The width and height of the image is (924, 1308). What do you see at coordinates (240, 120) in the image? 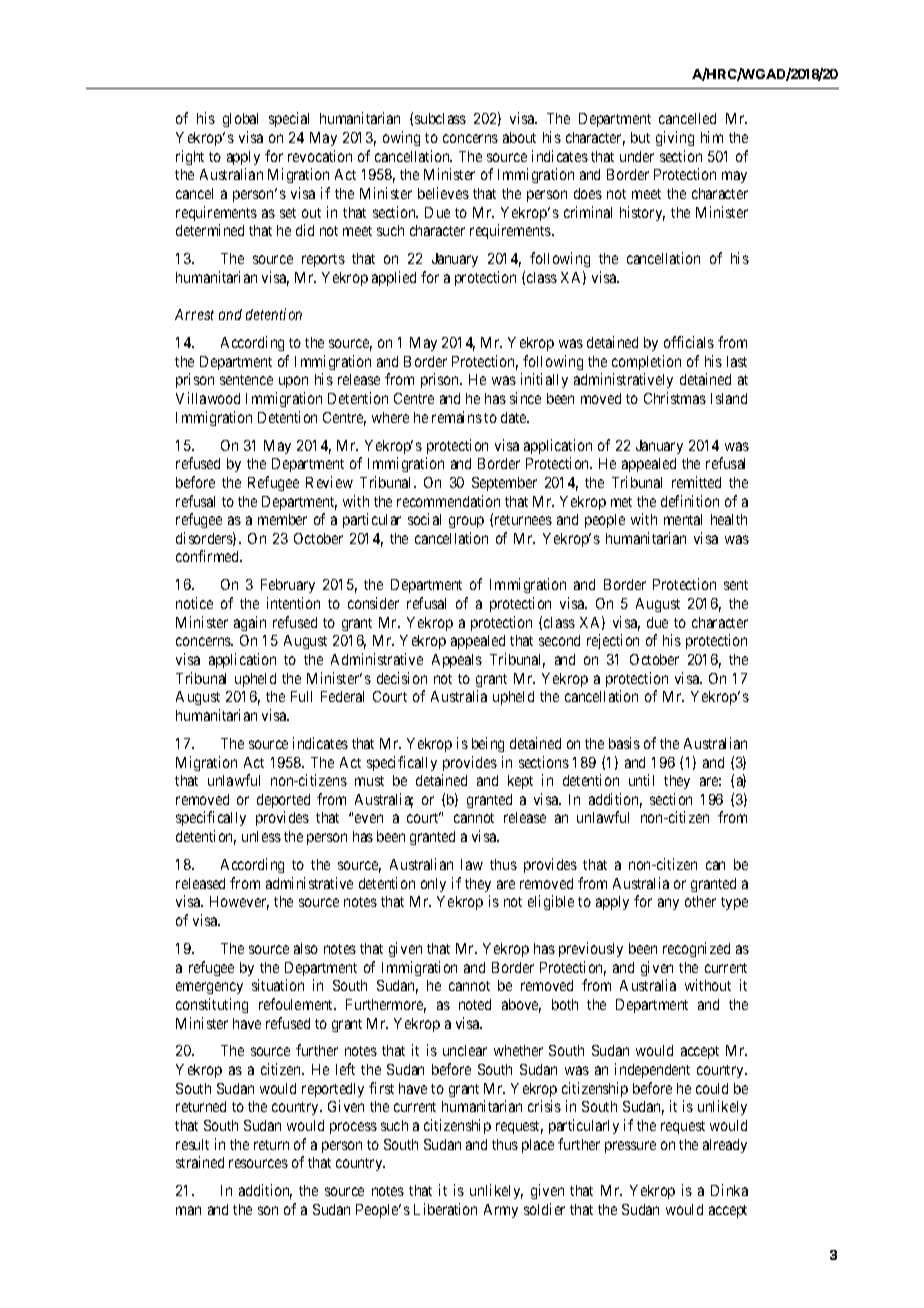
I see `global` at bounding box center [240, 120].
